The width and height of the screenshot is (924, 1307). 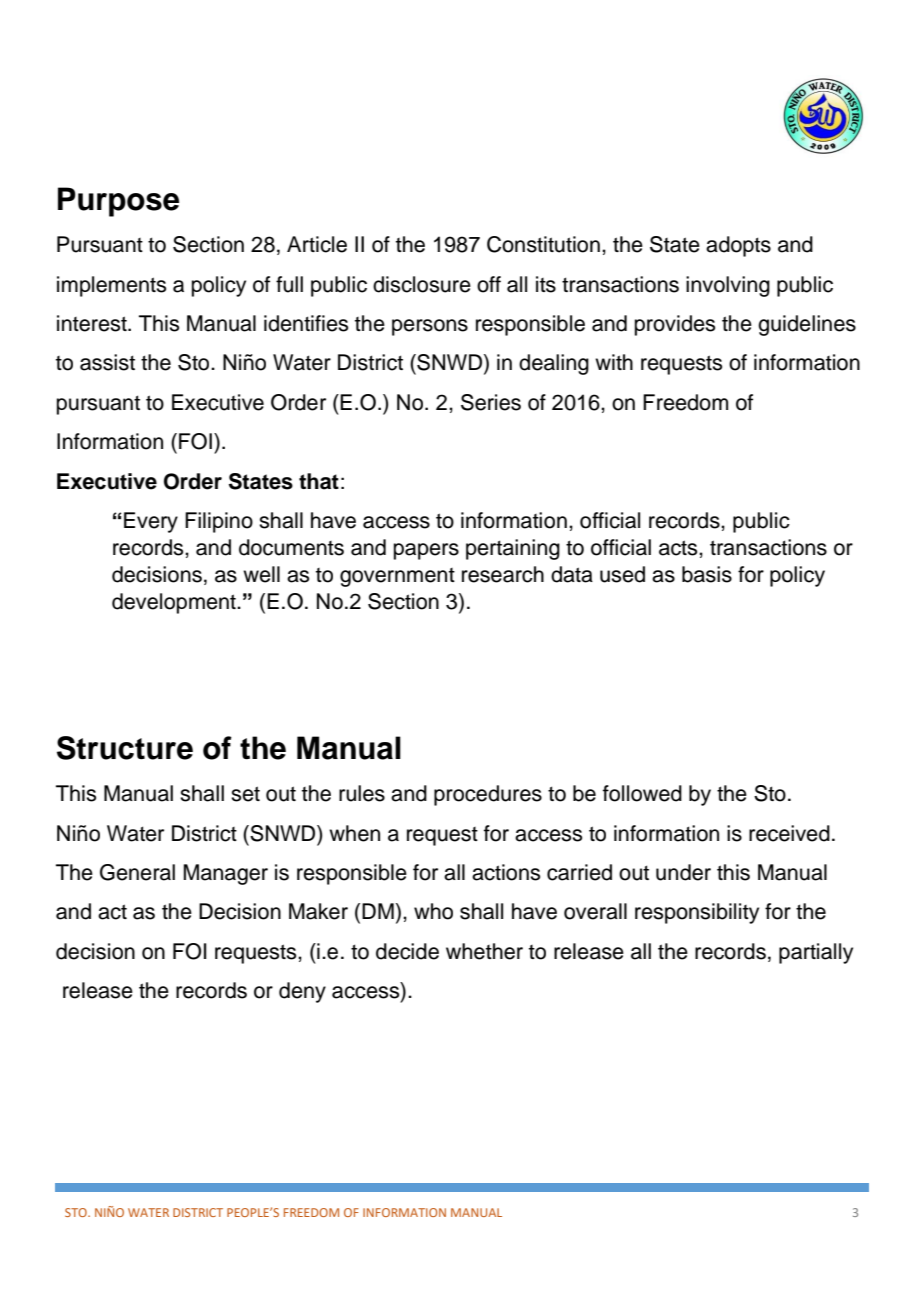 What do you see at coordinates (789, 833) in the screenshot?
I see `received` at bounding box center [789, 833].
